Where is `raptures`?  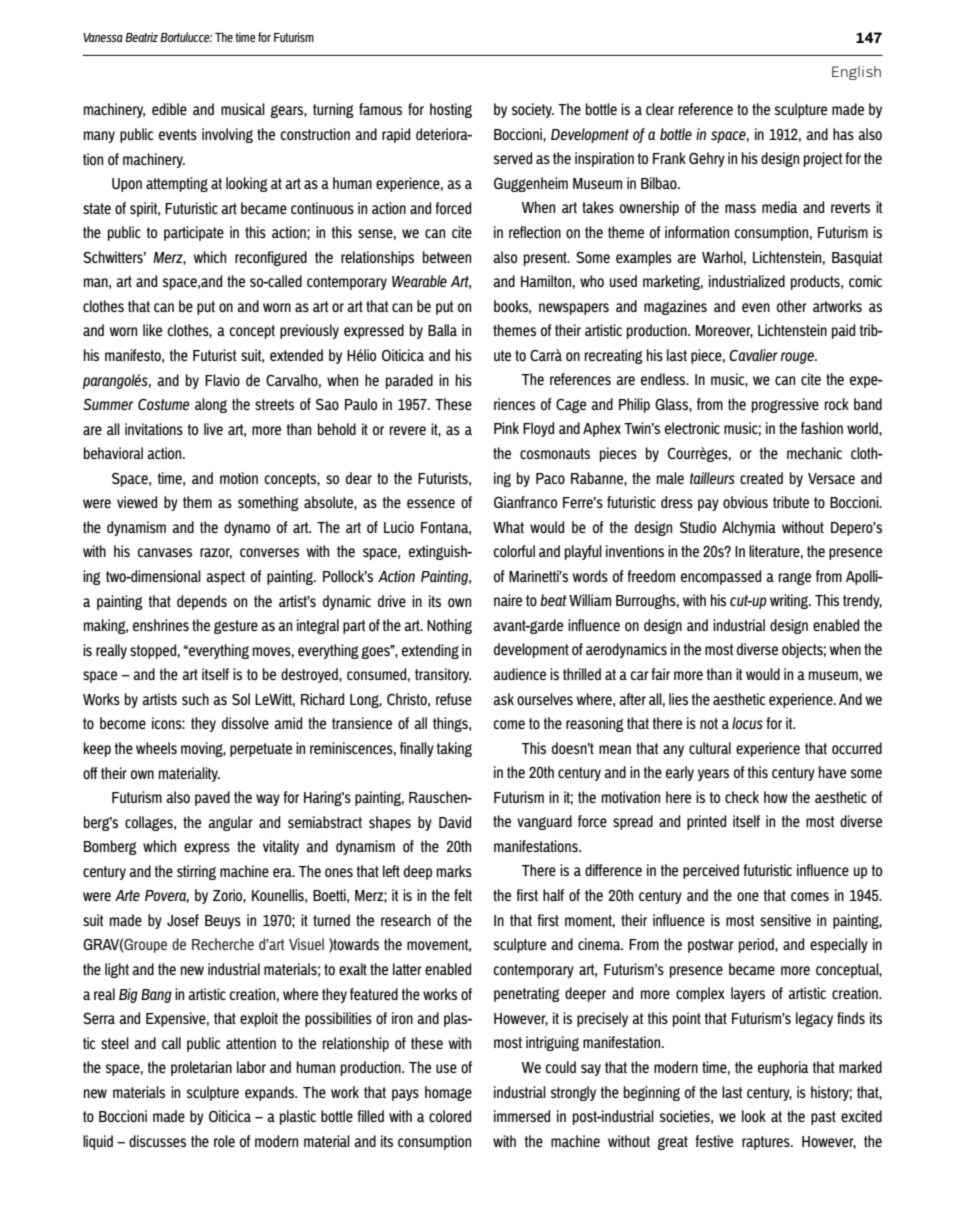
raptures is located at coordinates (767, 1143).
